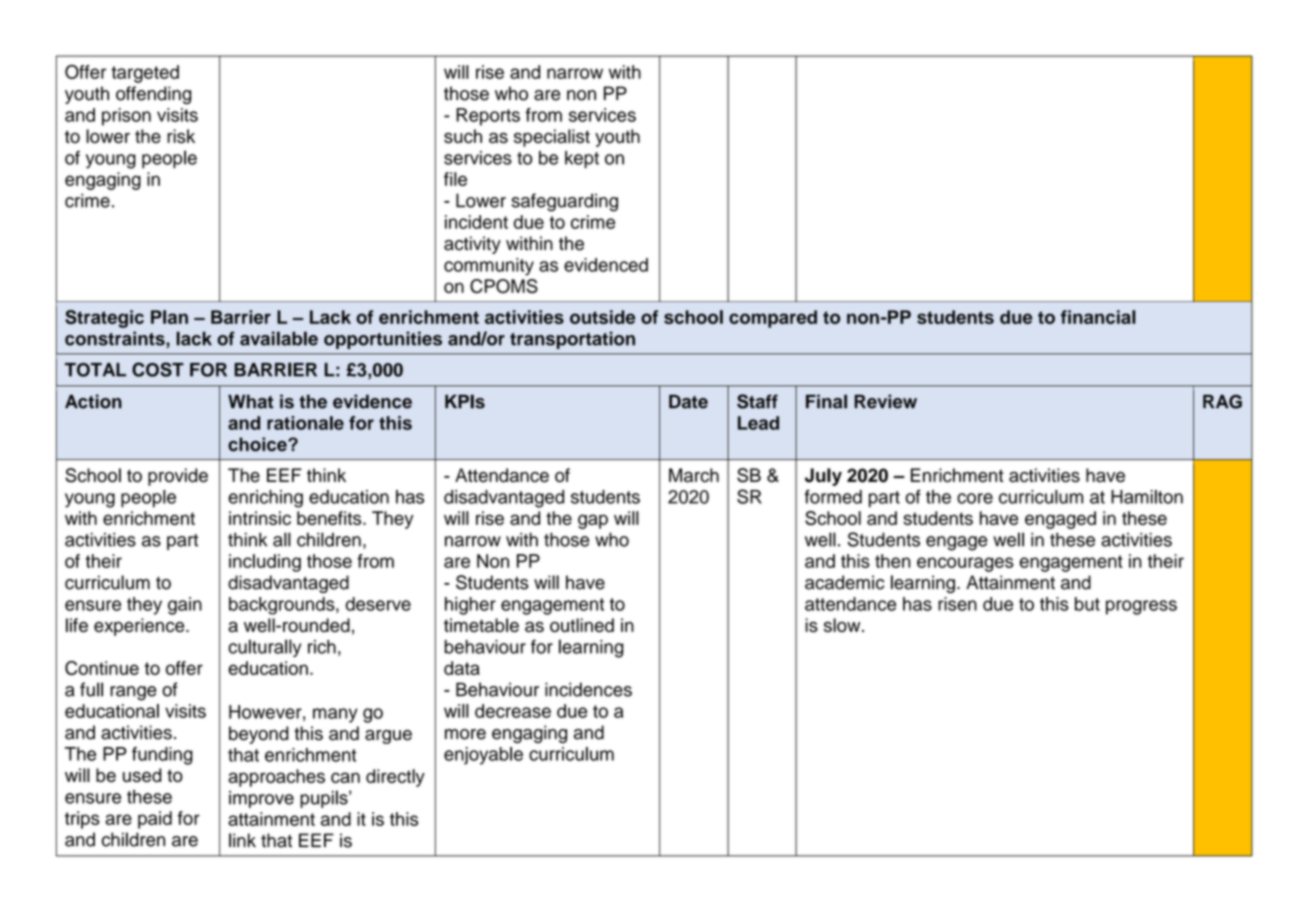 The image size is (1308, 924). I want to click on enjoyable, so click(483, 756).
